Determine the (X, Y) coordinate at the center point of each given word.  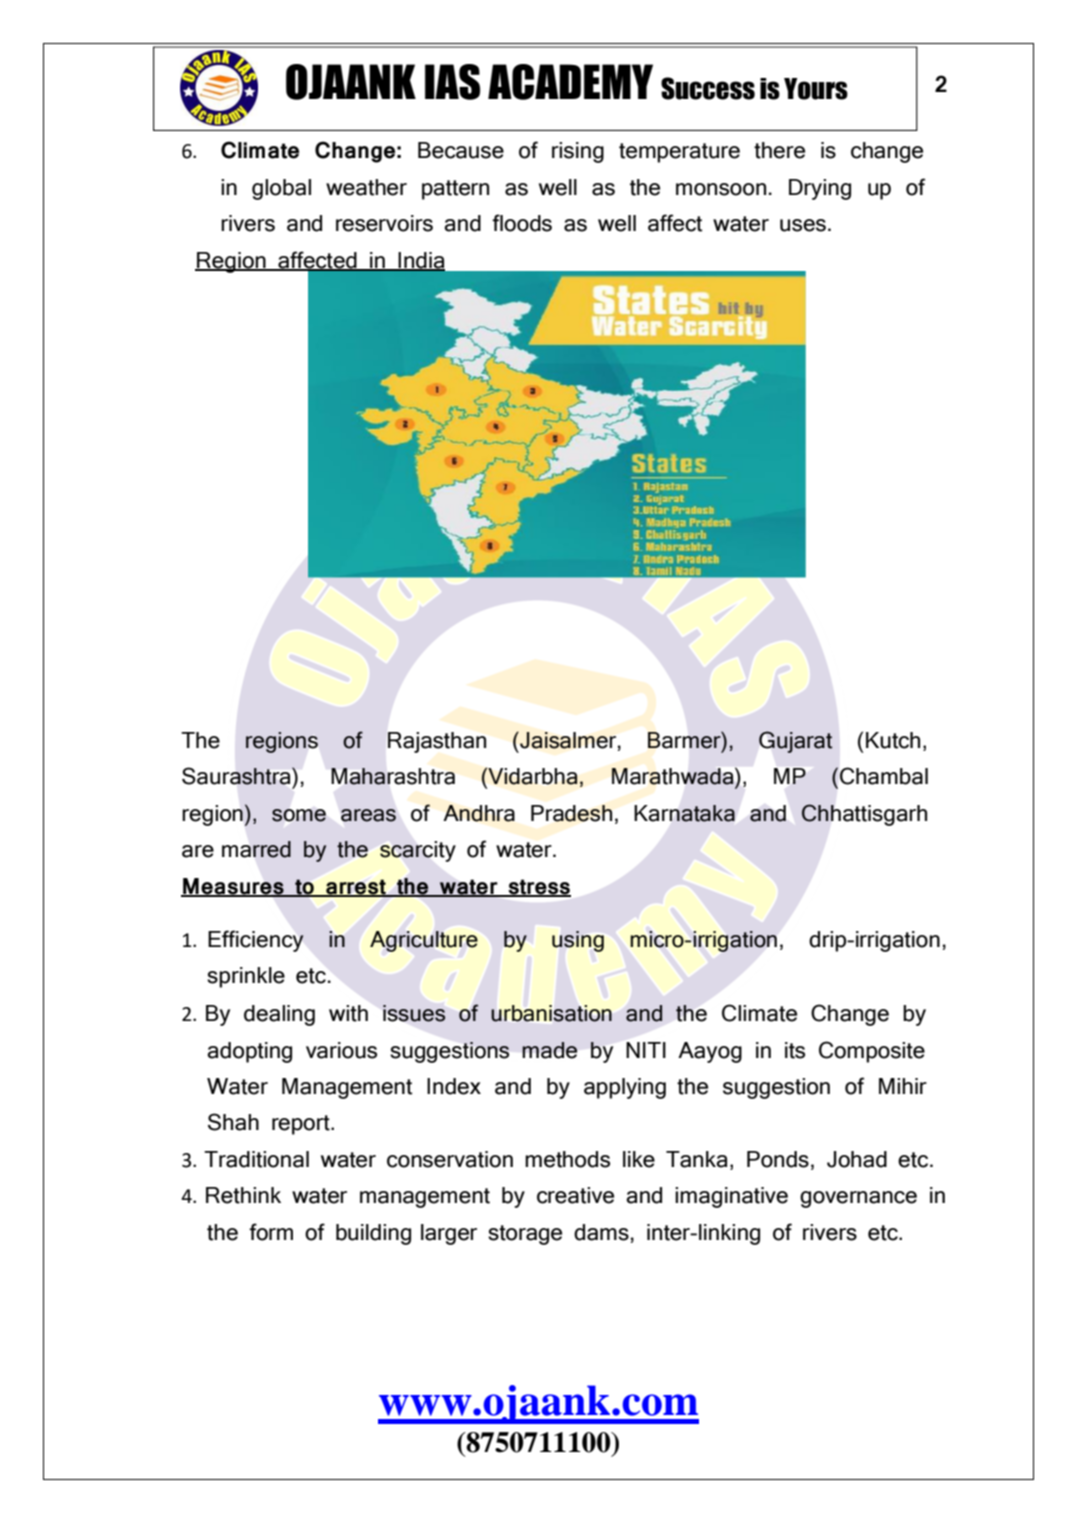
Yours (816, 89)
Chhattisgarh (864, 815)
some (299, 815)
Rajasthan (437, 742)
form (271, 1232)
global (281, 189)
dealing (279, 1015)
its (795, 1050)
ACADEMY (570, 82)
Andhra (479, 813)
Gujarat (795, 742)
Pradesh (571, 813)
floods (522, 223)
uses (803, 225)
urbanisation (551, 1013)
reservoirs (384, 223)
